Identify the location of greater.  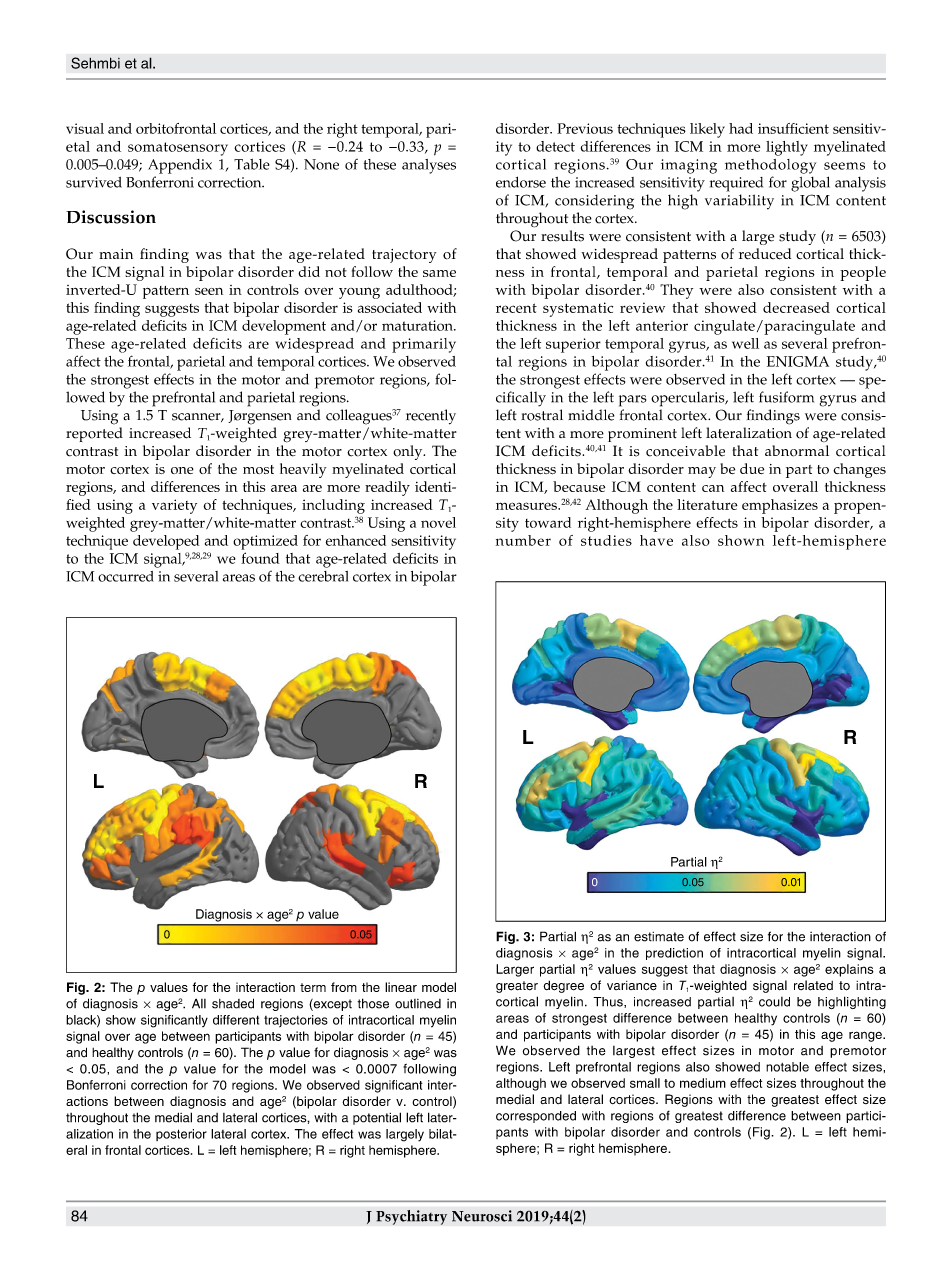
(517, 987).
